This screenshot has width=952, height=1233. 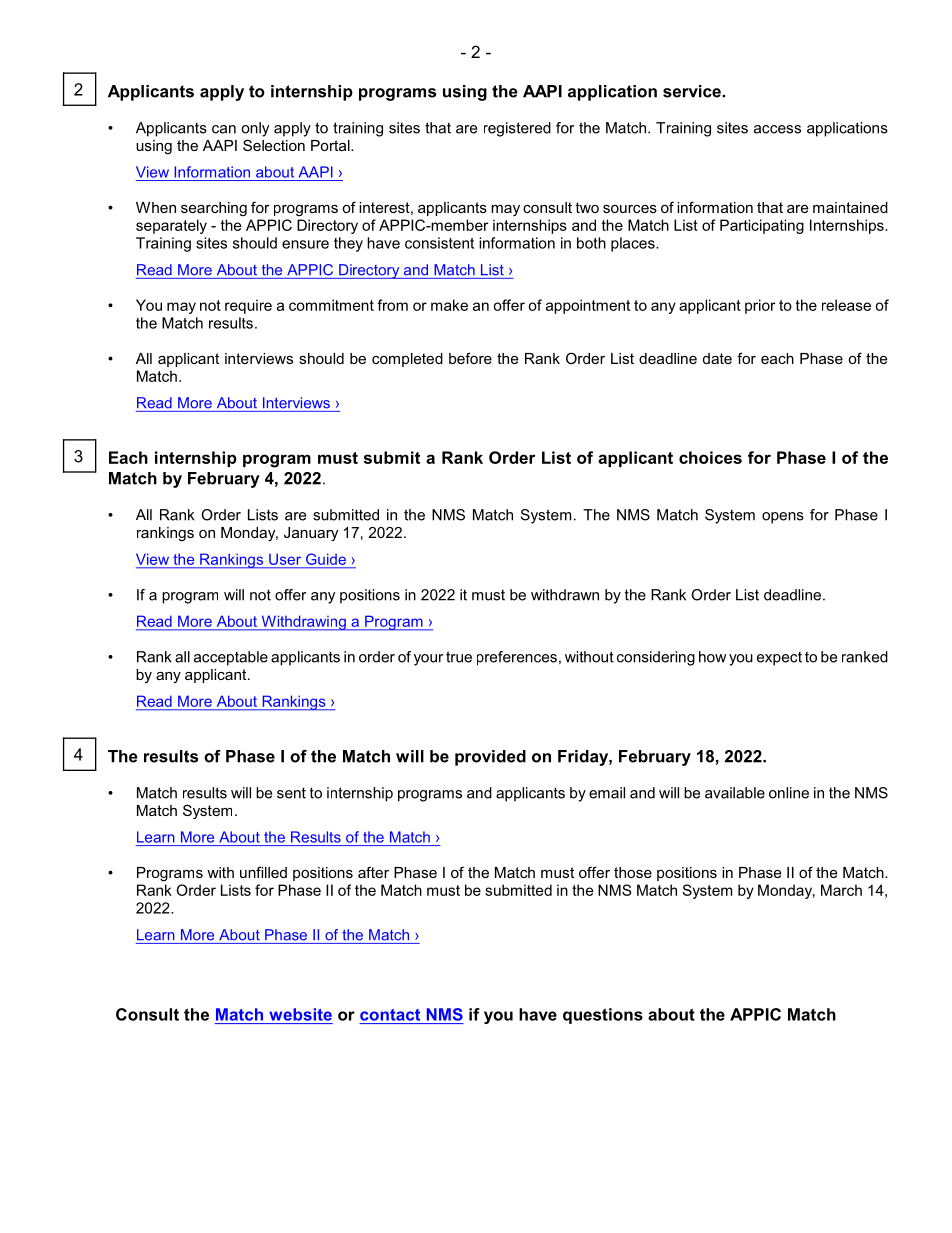 What do you see at coordinates (603, 1016) in the screenshot?
I see `questions` at bounding box center [603, 1016].
